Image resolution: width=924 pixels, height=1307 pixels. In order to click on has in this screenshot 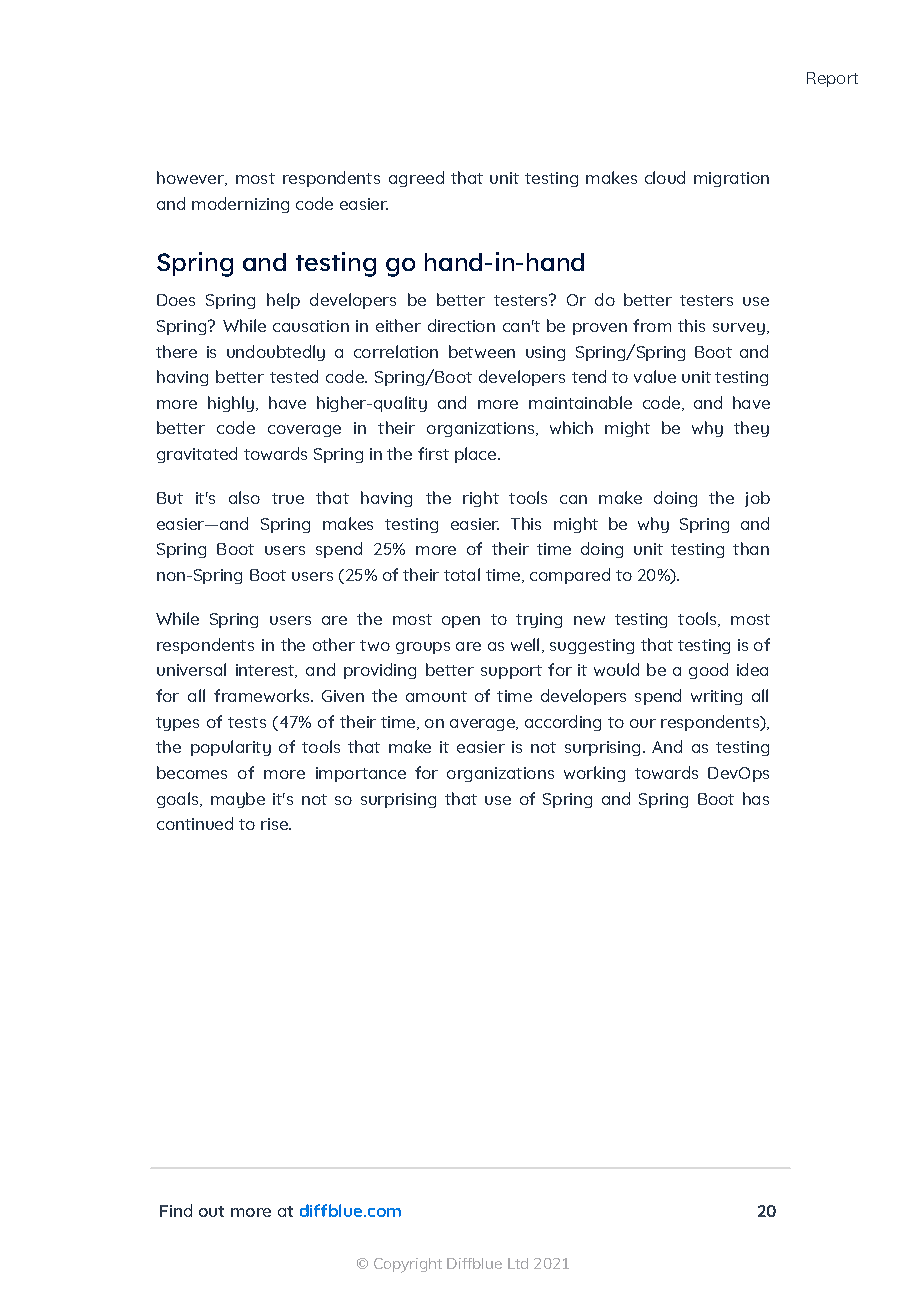, I will do `click(756, 798)`.
